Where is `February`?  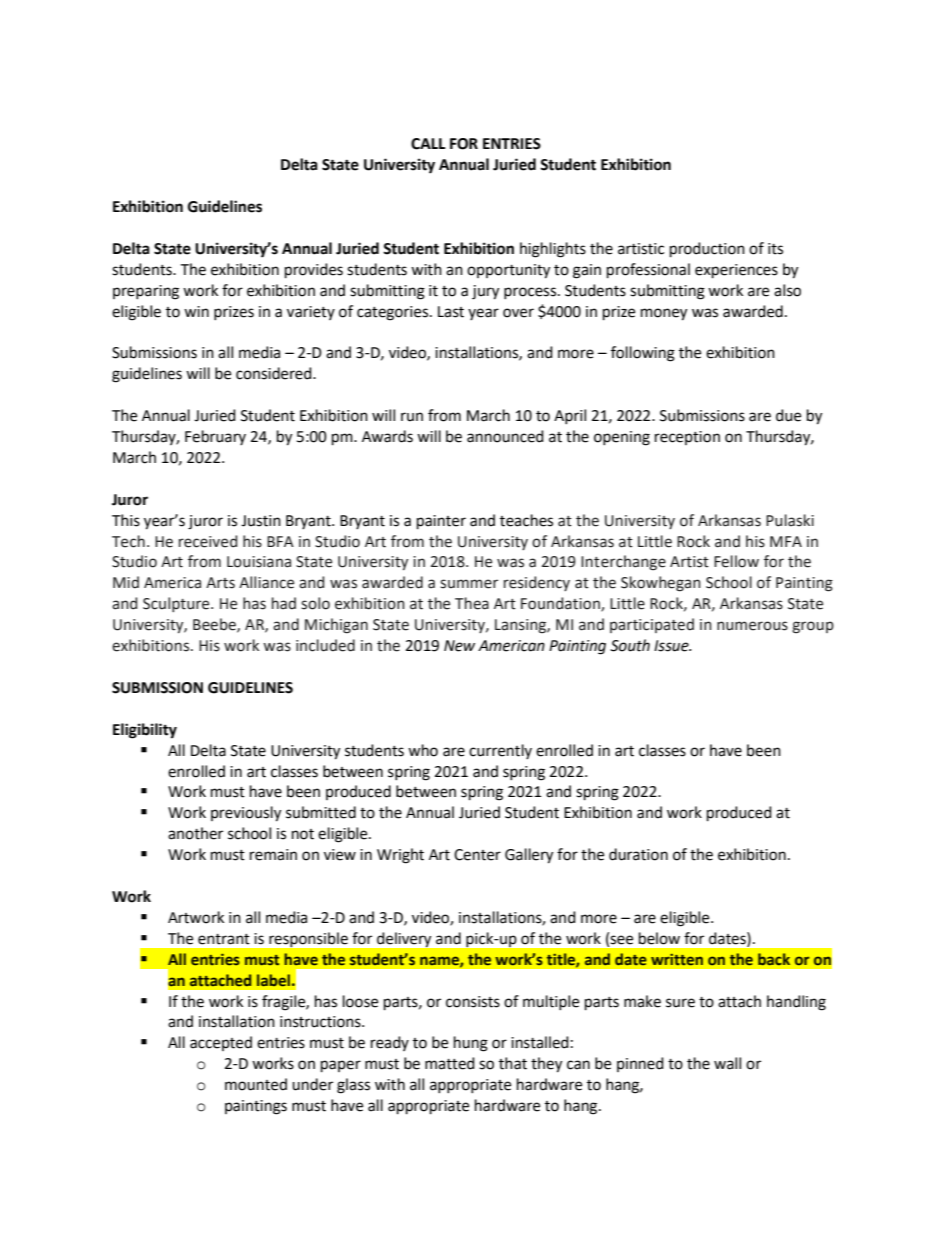 February is located at coordinates (215, 437).
